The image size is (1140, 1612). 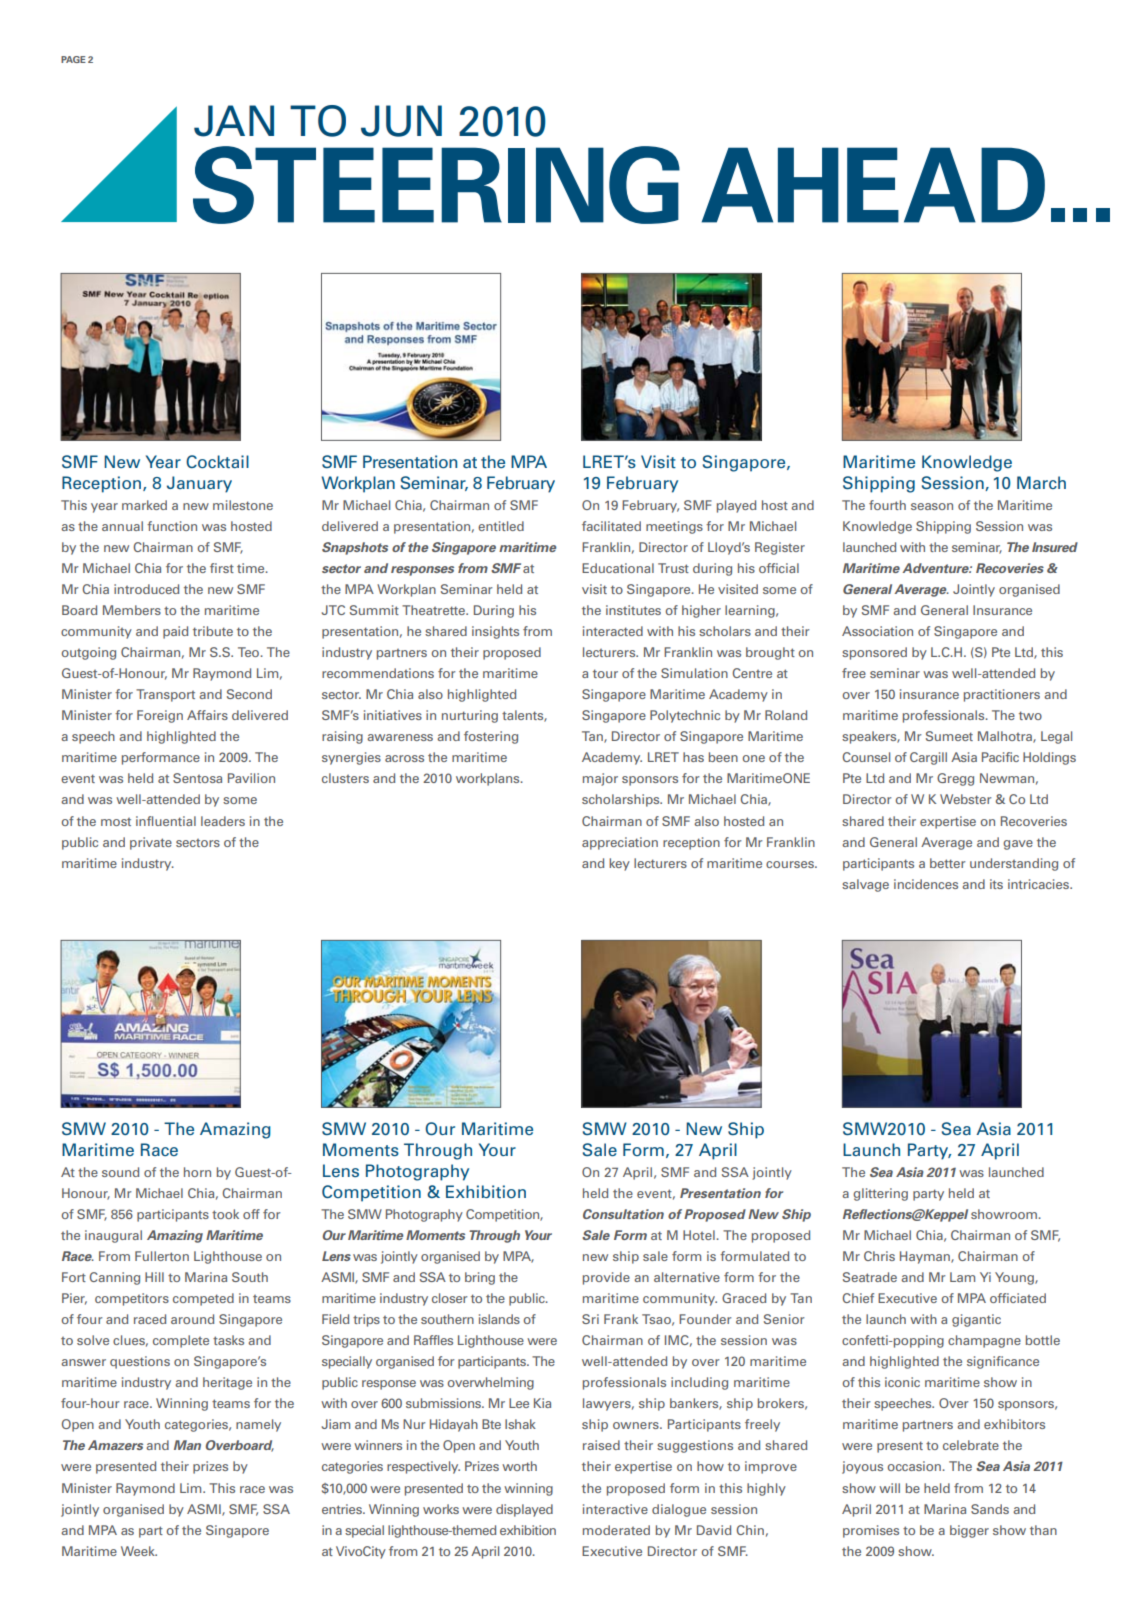 What do you see at coordinates (618, 568) in the screenshot?
I see `Educational` at bounding box center [618, 568].
